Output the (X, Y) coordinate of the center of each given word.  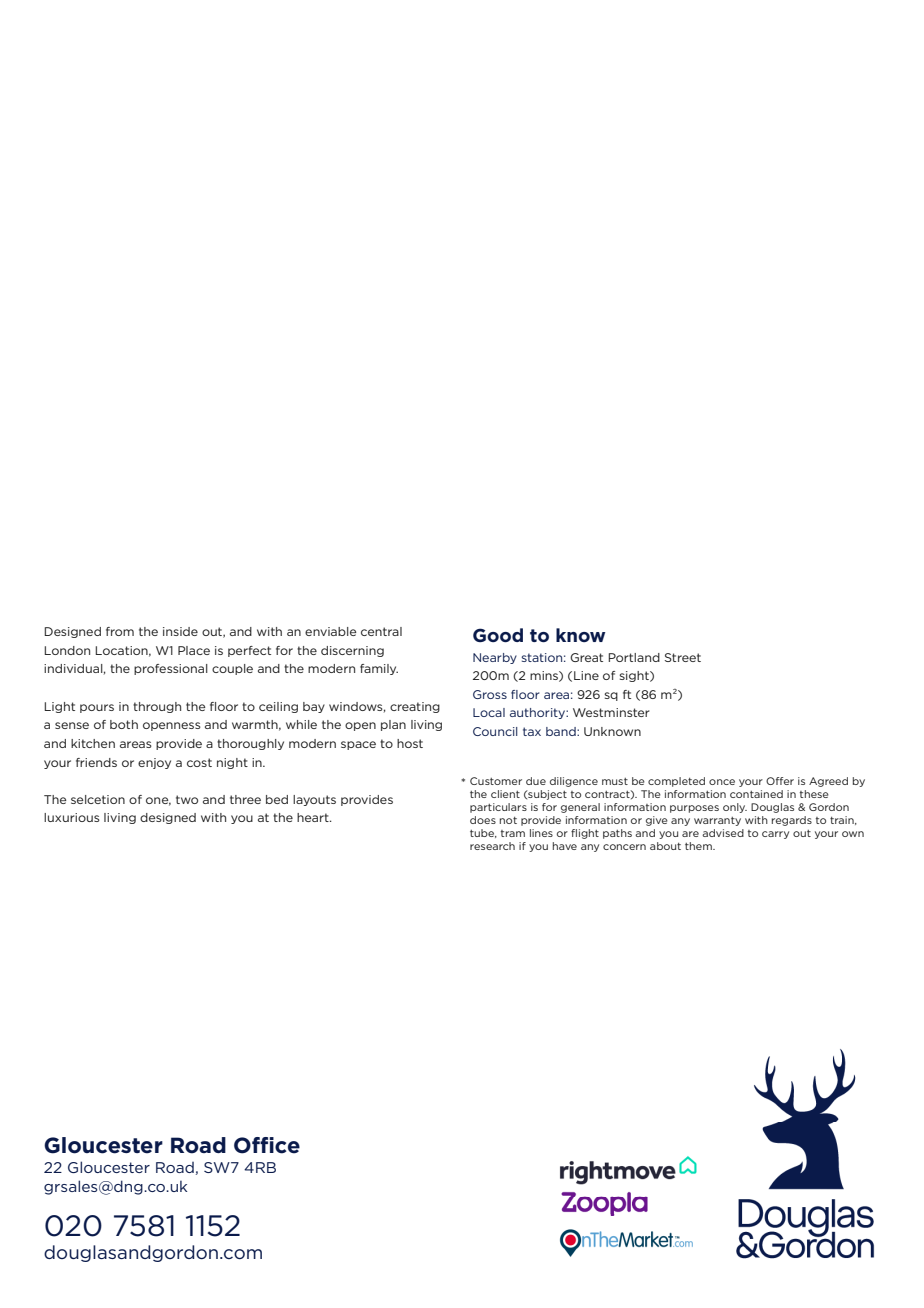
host (410, 743)
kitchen (93, 743)
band (562, 731)
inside (180, 631)
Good (498, 635)
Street (683, 657)
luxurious (72, 817)
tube (483, 833)
